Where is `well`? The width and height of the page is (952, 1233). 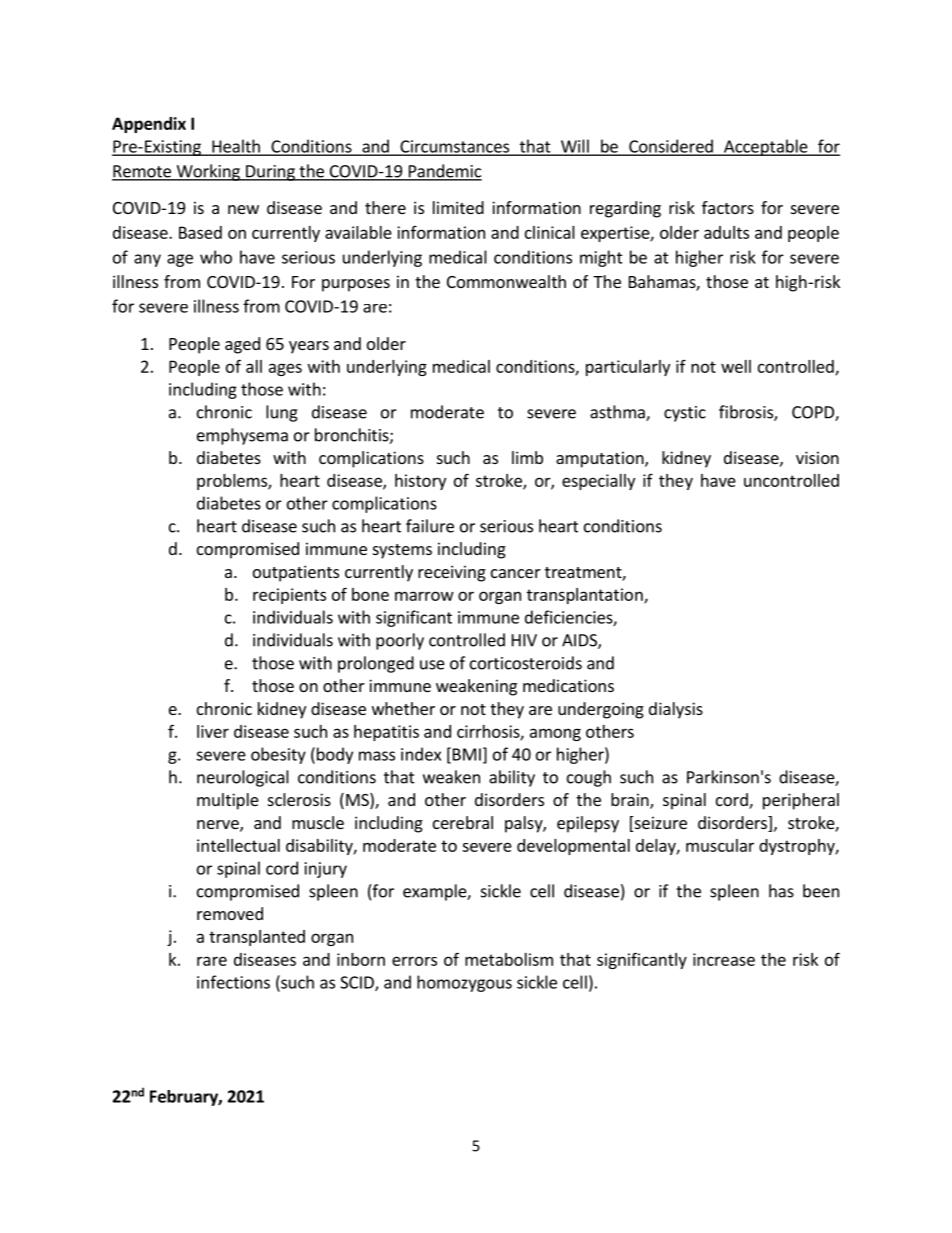 well is located at coordinates (736, 366).
